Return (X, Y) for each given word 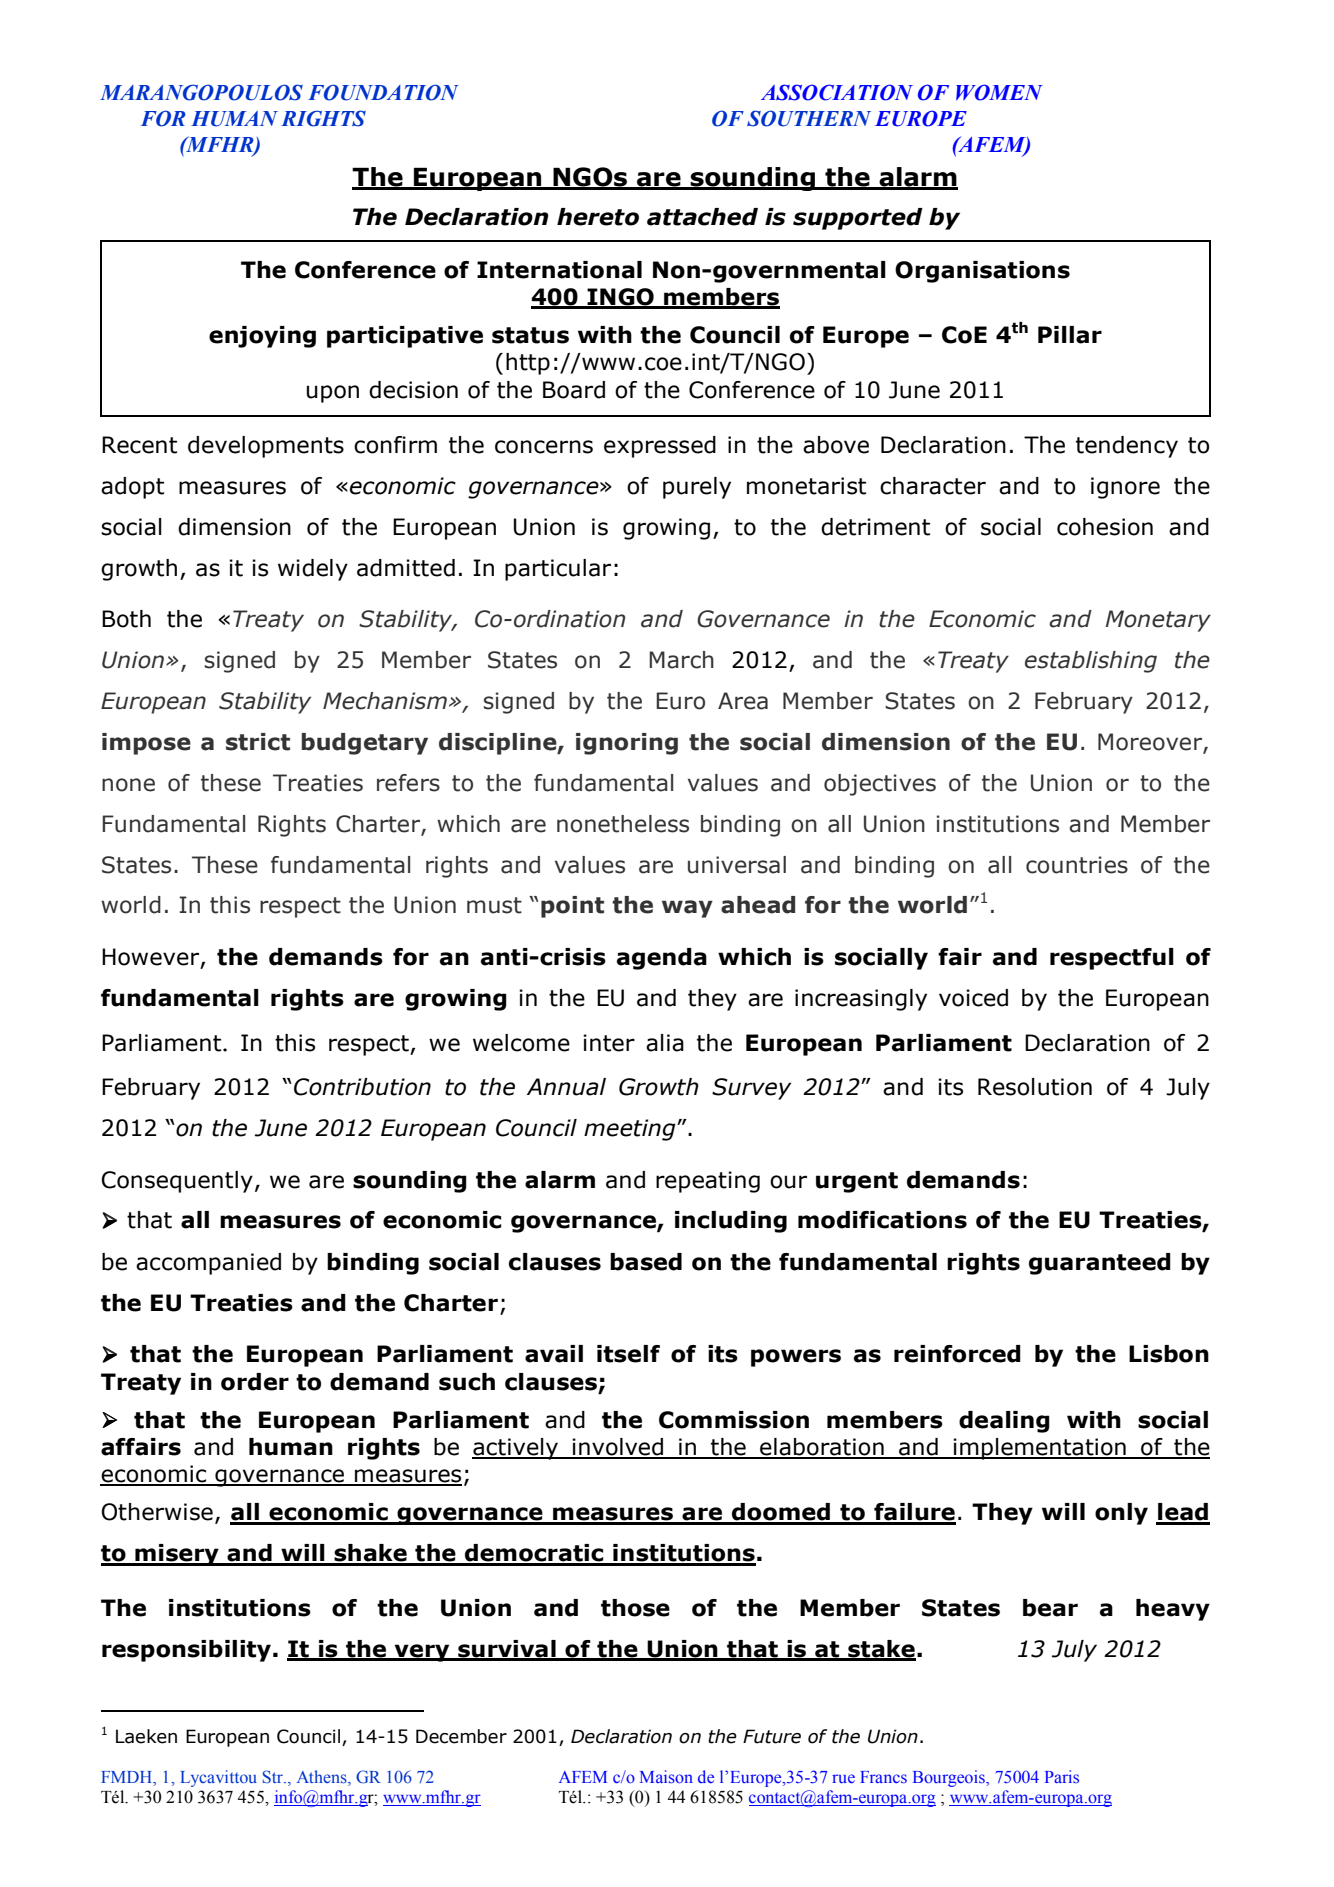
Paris (1062, 1776)
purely (697, 488)
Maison (666, 1776)
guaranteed (1100, 1264)
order (255, 1382)
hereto (598, 217)
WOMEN (999, 92)
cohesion (1105, 527)
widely (313, 570)
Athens (323, 1778)
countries (1077, 865)
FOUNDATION (383, 92)
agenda (662, 959)
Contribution (362, 1087)
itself (628, 1354)
